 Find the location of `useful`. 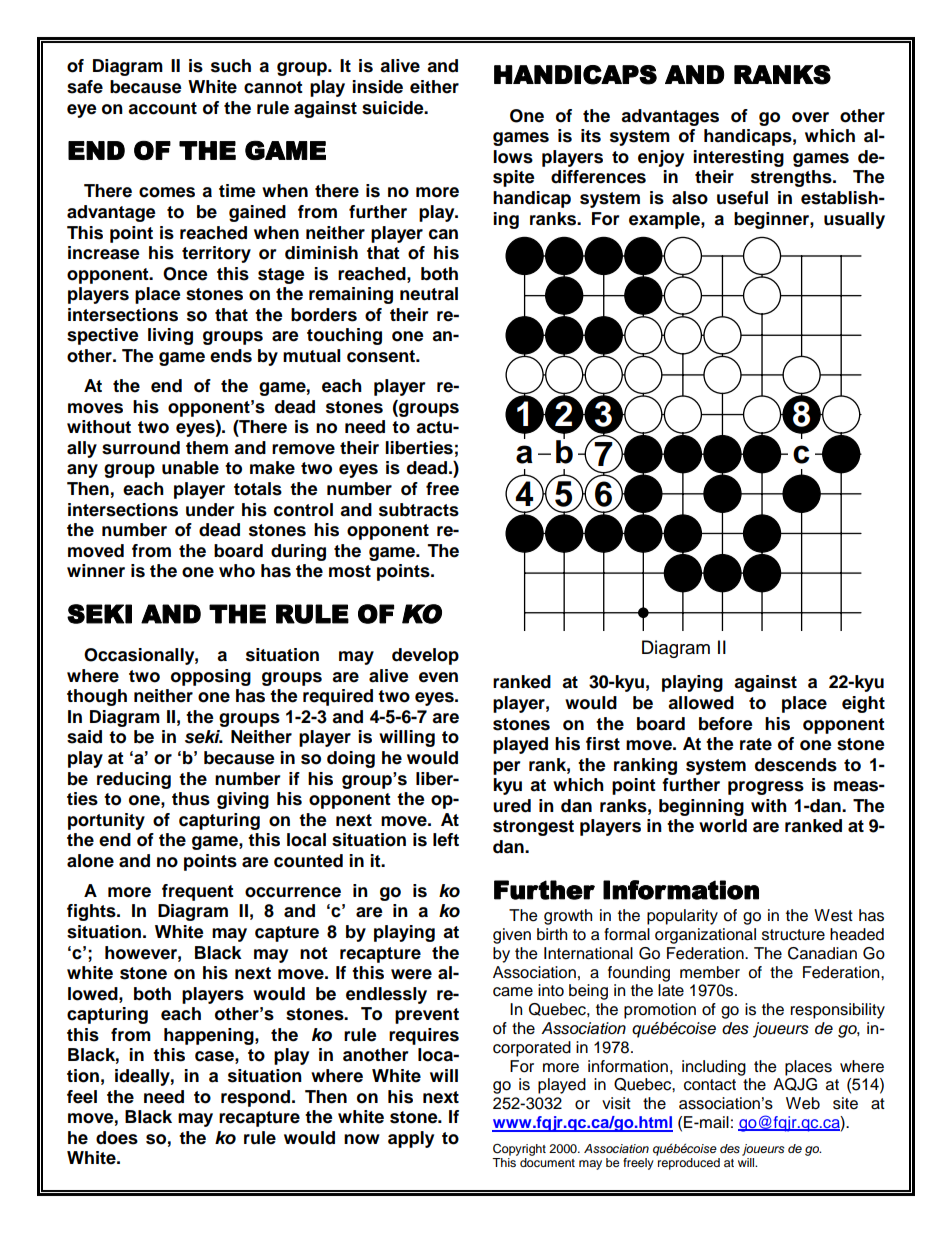

useful is located at coordinates (742, 198).
